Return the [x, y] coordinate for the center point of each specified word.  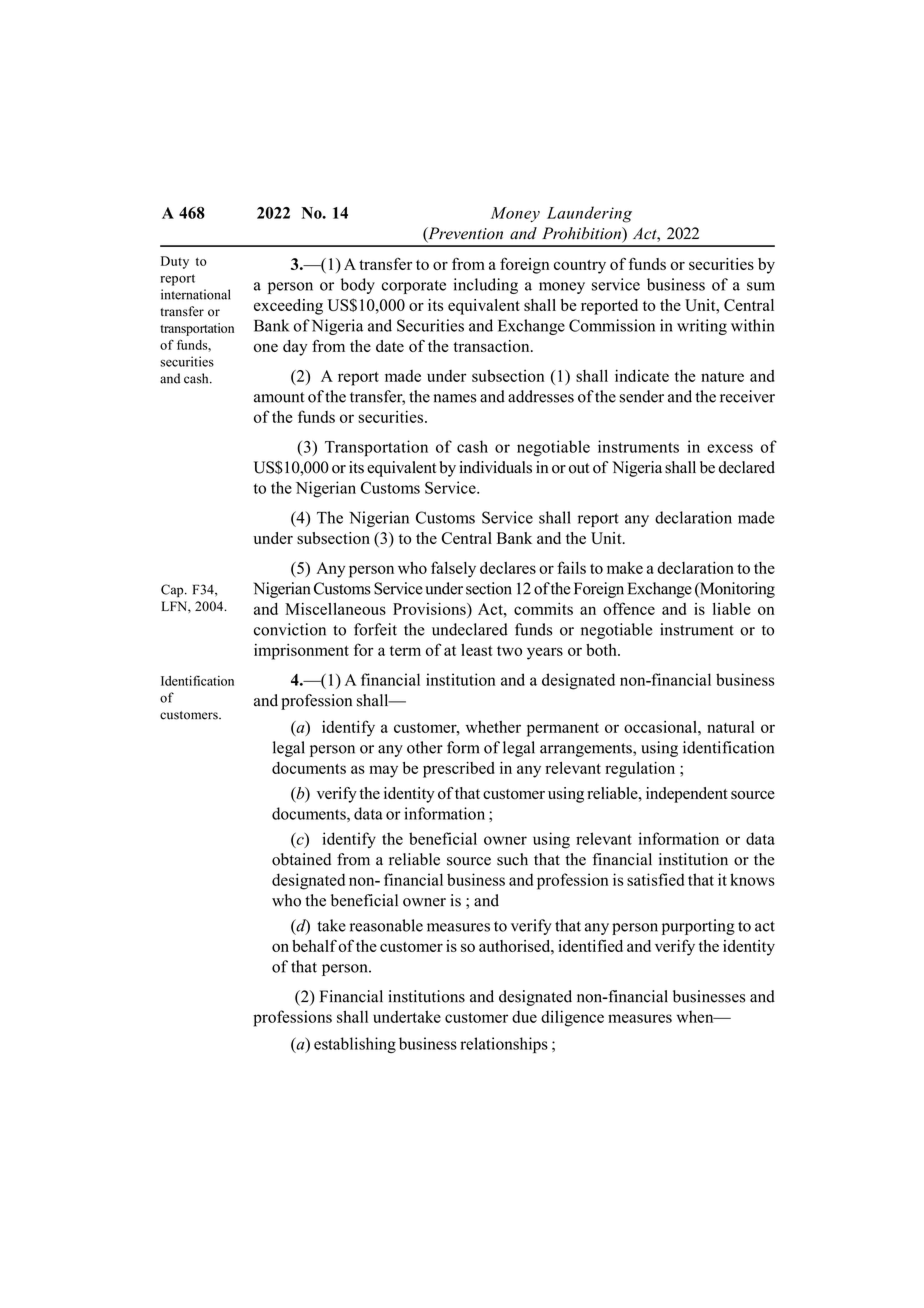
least [477, 650]
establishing [355, 1045]
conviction [290, 629]
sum [761, 286]
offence [629, 608]
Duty [175, 262]
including [485, 286]
